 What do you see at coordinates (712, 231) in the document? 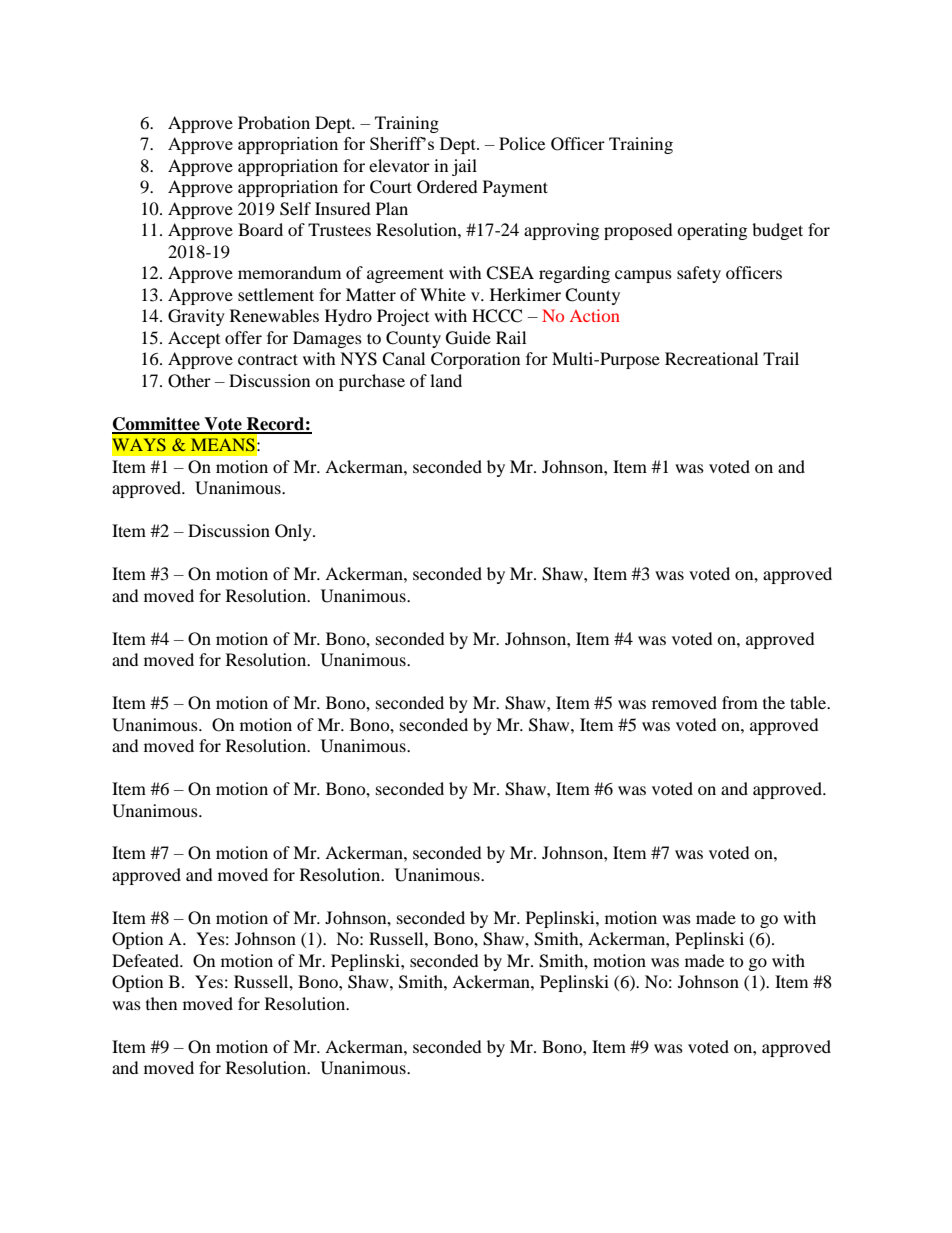
I see `operating` at bounding box center [712, 231].
